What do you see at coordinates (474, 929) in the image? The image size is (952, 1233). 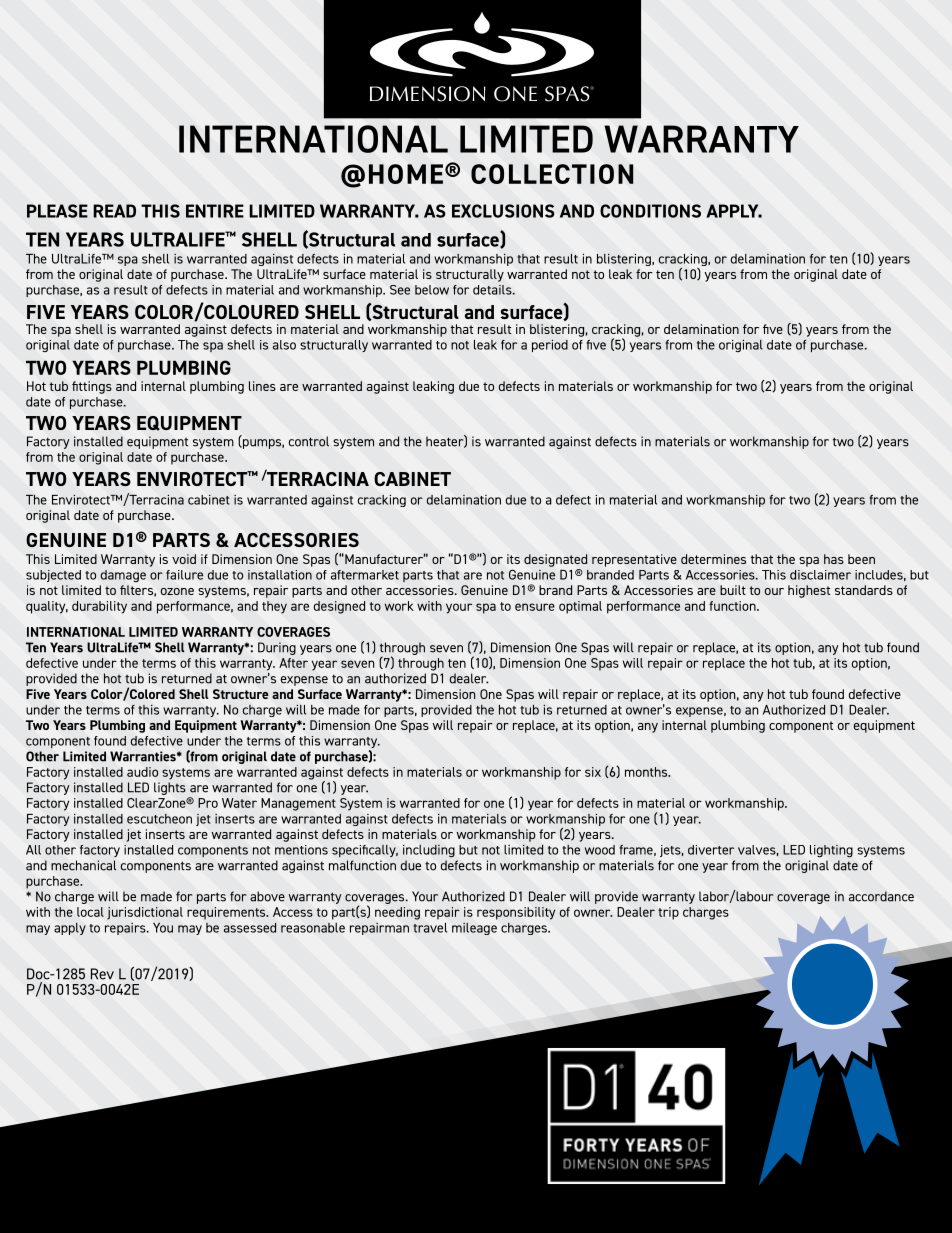 I see `mileage` at bounding box center [474, 929].
